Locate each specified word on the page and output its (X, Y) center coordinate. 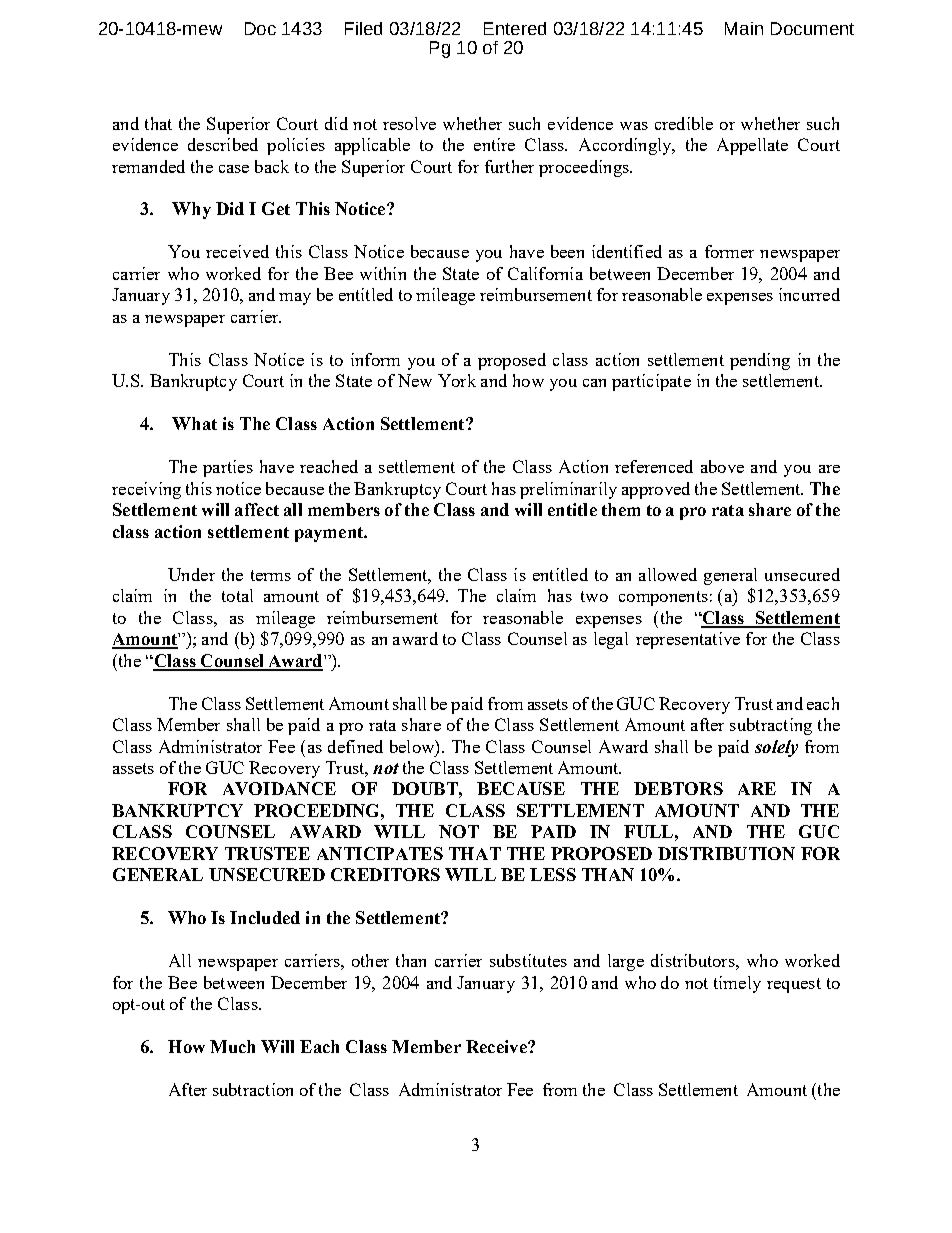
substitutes (528, 960)
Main (744, 28)
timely (737, 984)
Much (232, 1046)
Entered (515, 28)
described (223, 144)
